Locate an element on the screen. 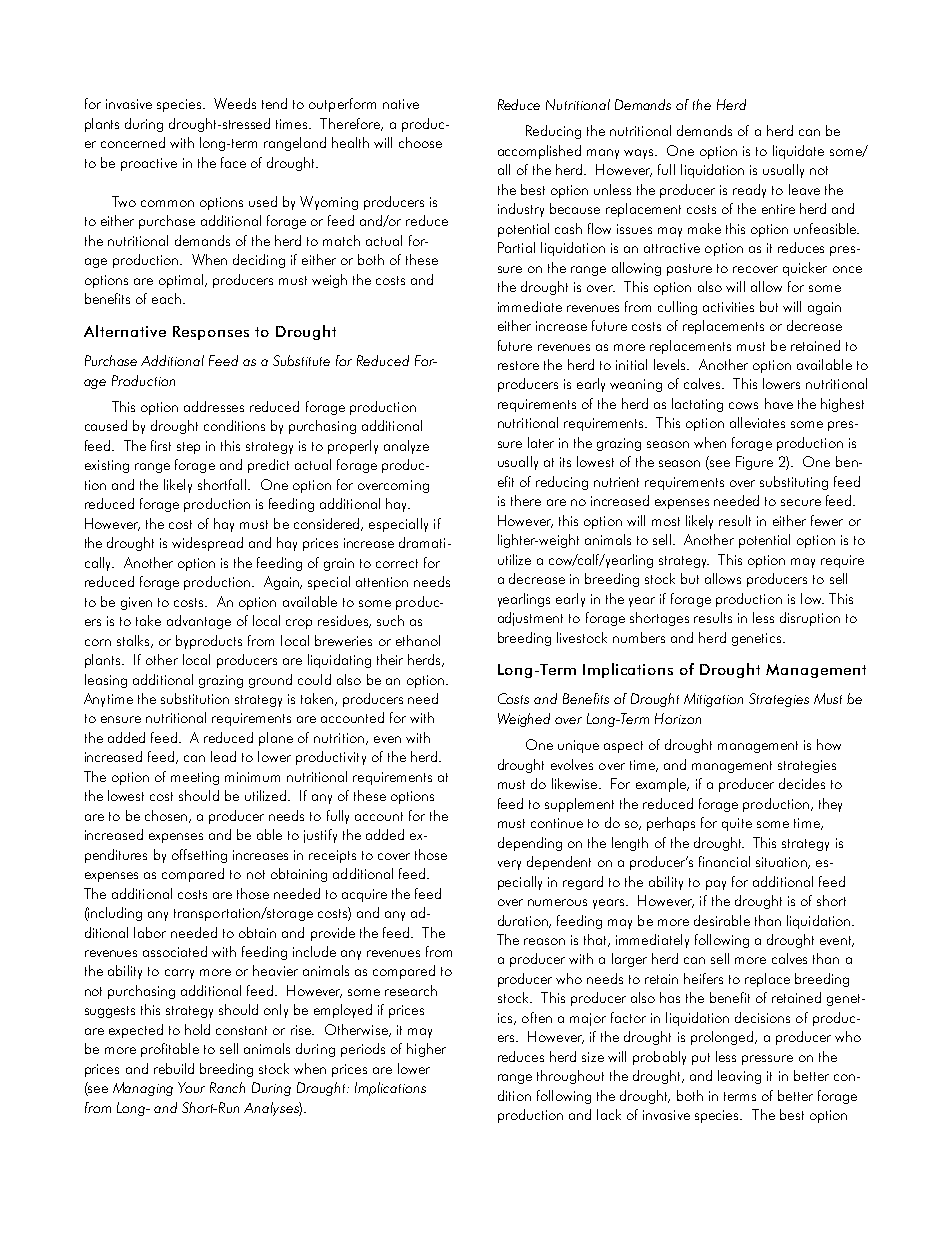 The image size is (952, 1233). choose is located at coordinates (420, 142).
